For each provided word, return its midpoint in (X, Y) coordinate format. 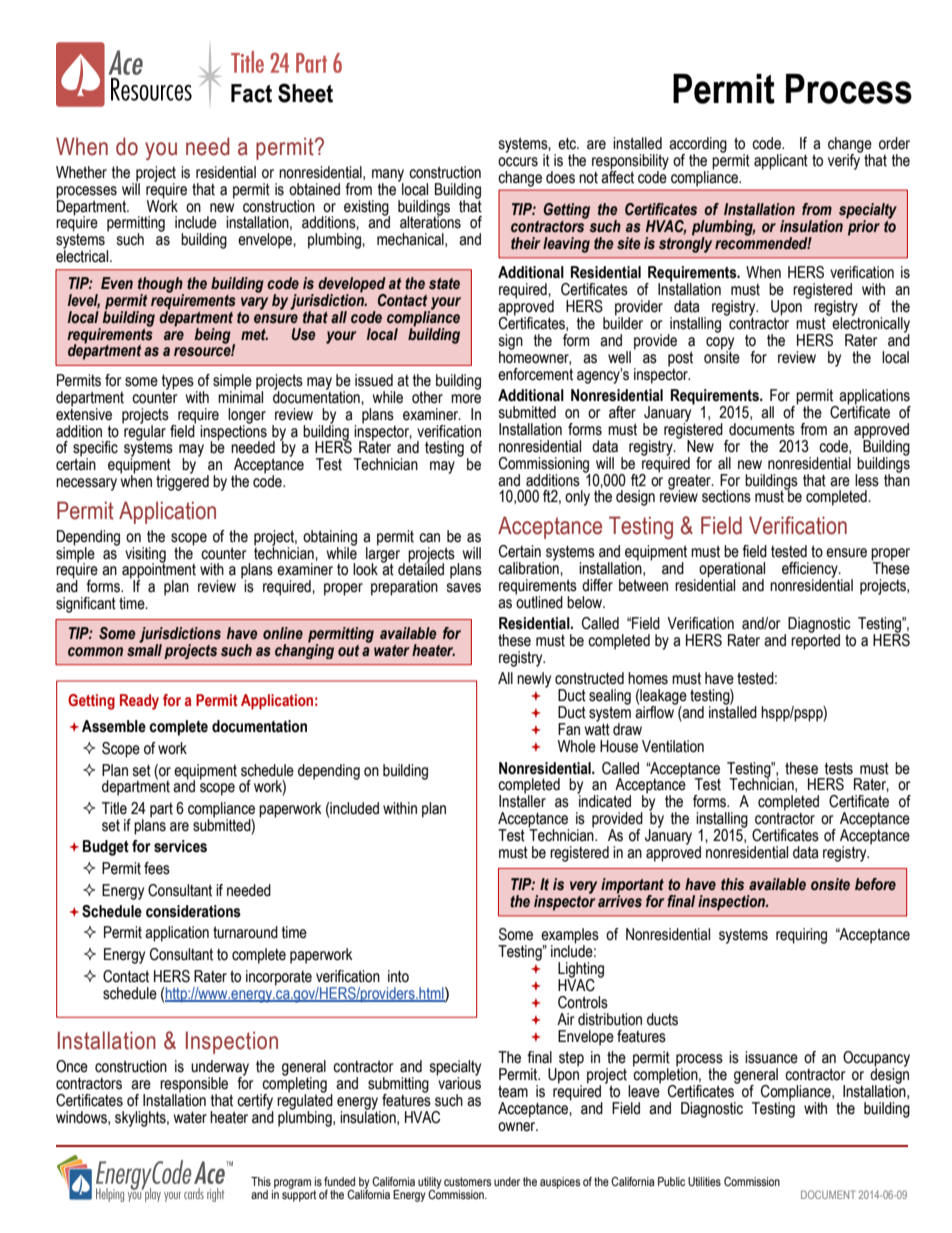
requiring (801, 936)
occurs (518, 162)
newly (534, 680)
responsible (194, 1086)
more (466, 399)
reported (815, 641)
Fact (251, 93)
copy (720, 344)
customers (467, 1182)
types (178, 383)
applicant (781, 162)
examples (570, 937)
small (144, 649)
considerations (193, 911)
